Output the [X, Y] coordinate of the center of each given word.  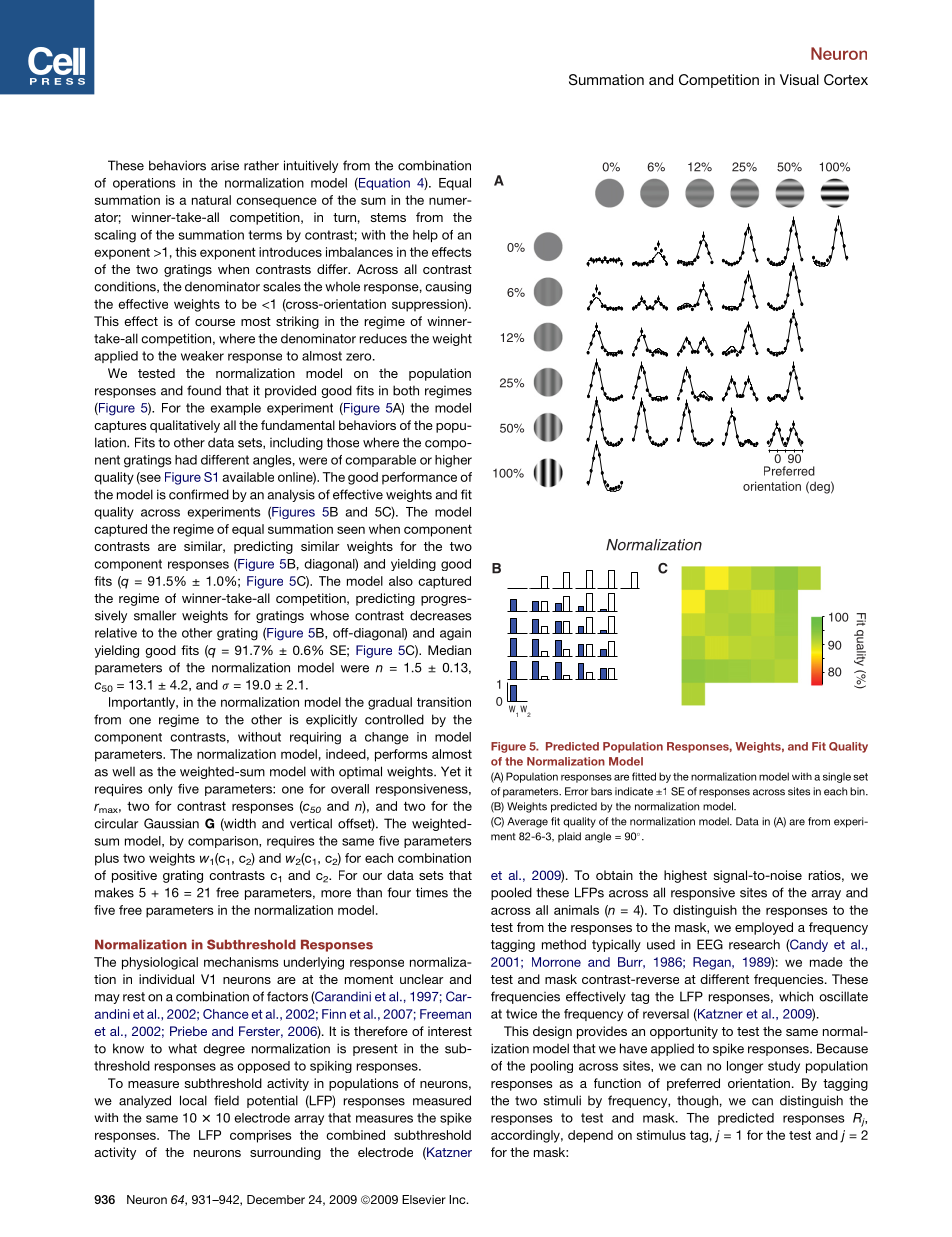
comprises [261, 1136]
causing [448, 287]
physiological [160, 963]
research [754, 944]
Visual [799, 79]
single [837, 777]
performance [419, 478]
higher [453, 461]
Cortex [846, 79]
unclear [422, 979]
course [215, 322]
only [160, 790]
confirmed [199, 494]
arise [225, 166]
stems [388, 217]
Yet [451, 771]
